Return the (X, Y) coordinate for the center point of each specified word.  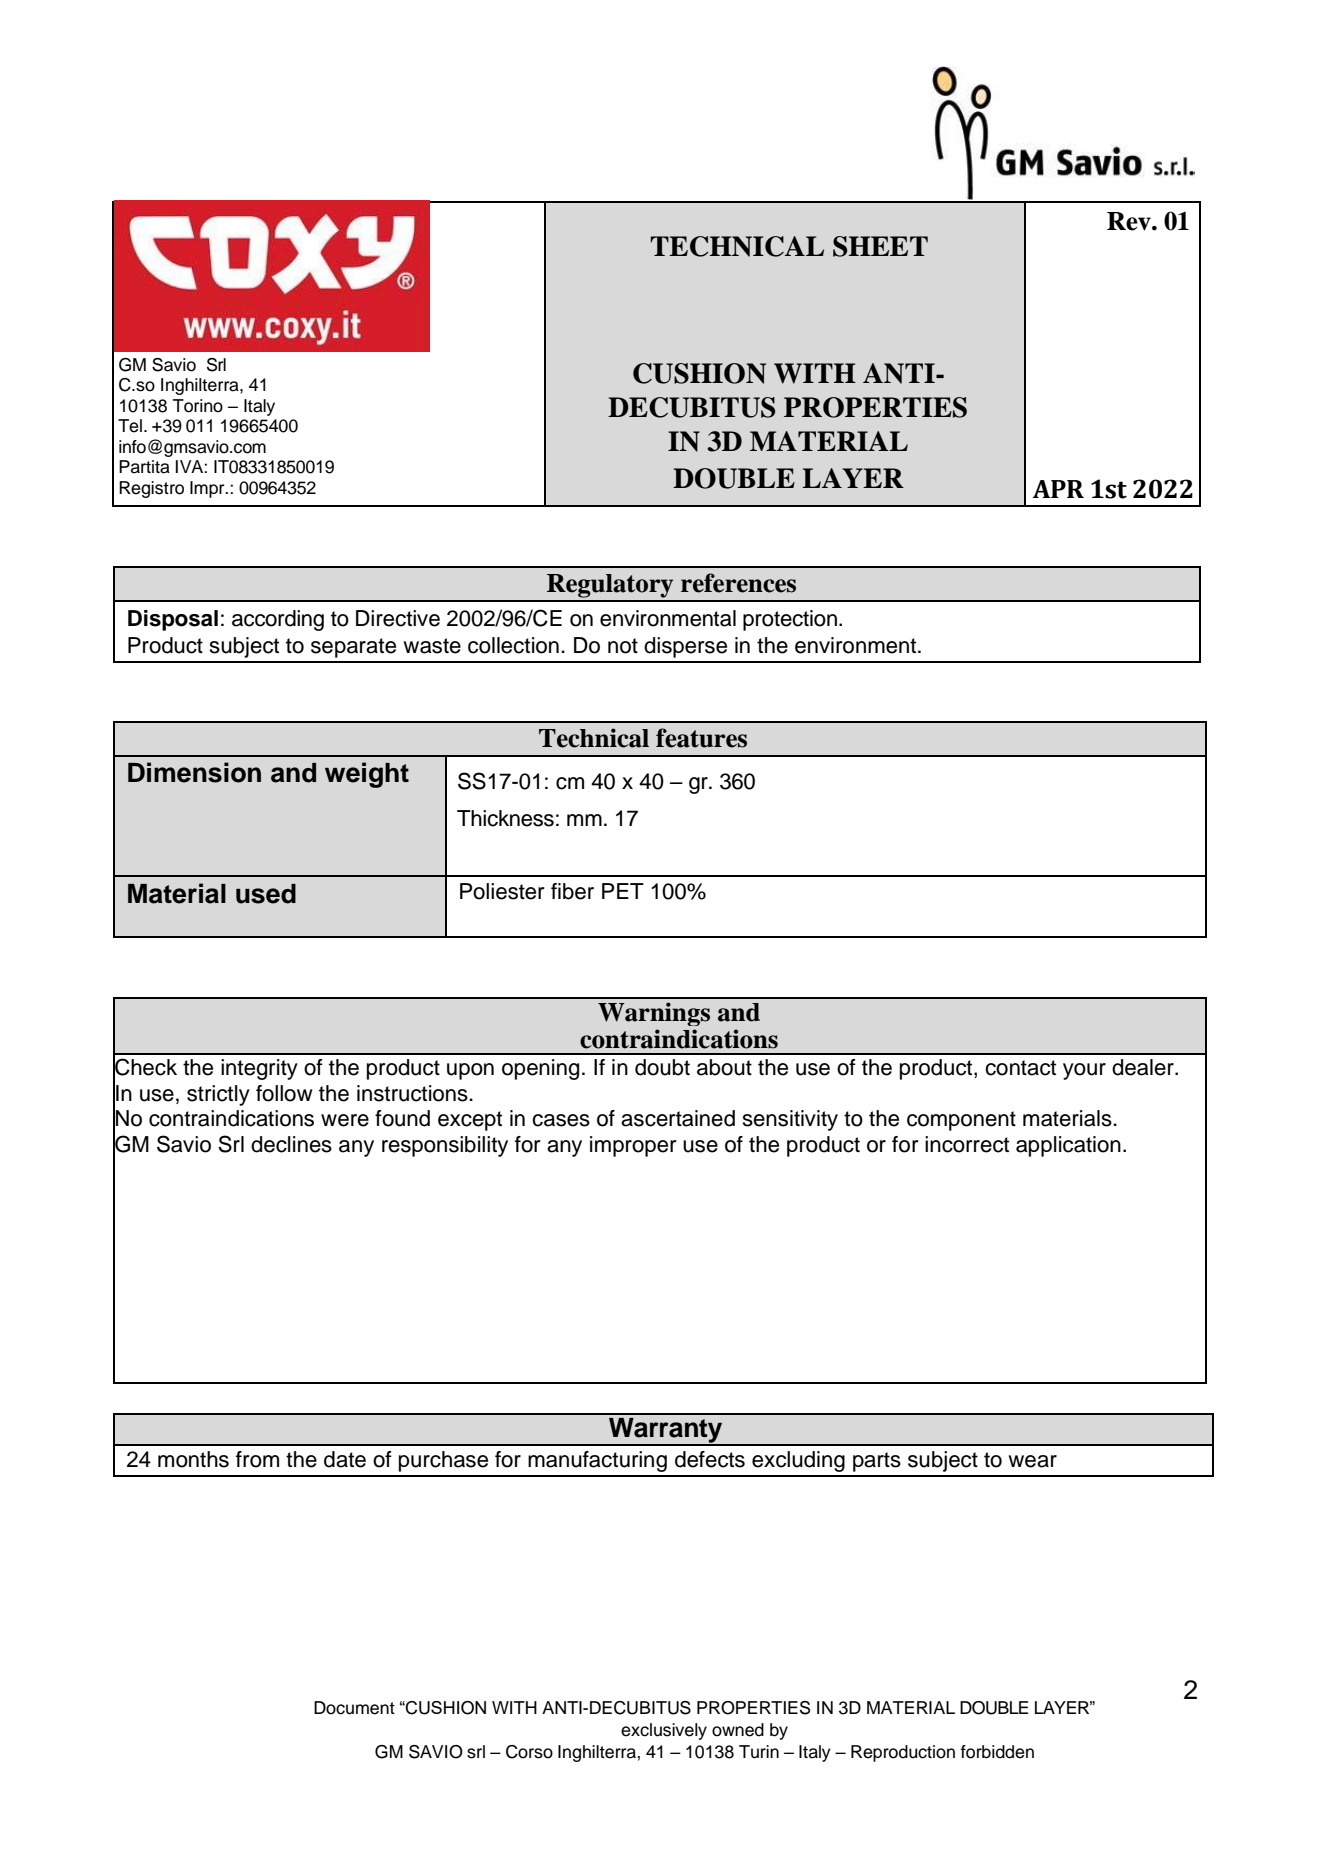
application (1068, 1146)
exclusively (664, 1731)
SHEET (880, 246)
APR (1058, 489)
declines (291, 1144)
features (701, 738)
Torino (198, 406)
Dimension (194, 772)
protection (790, 620)
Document (354, 1708)
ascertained (678, 1118)
